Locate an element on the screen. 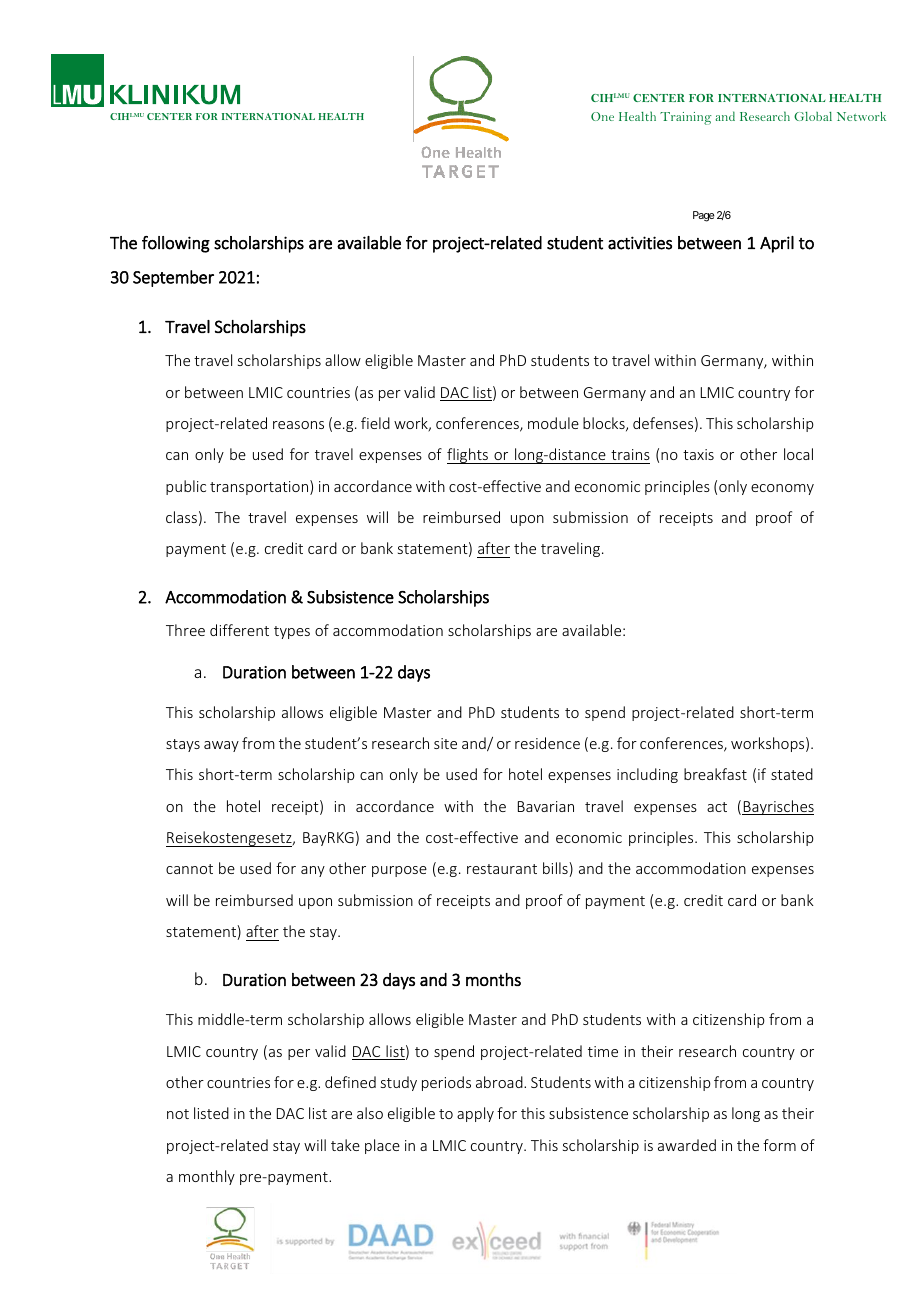 The height and width of the screenshot is (1308, 924). module is located at coordinates (553, 423).
